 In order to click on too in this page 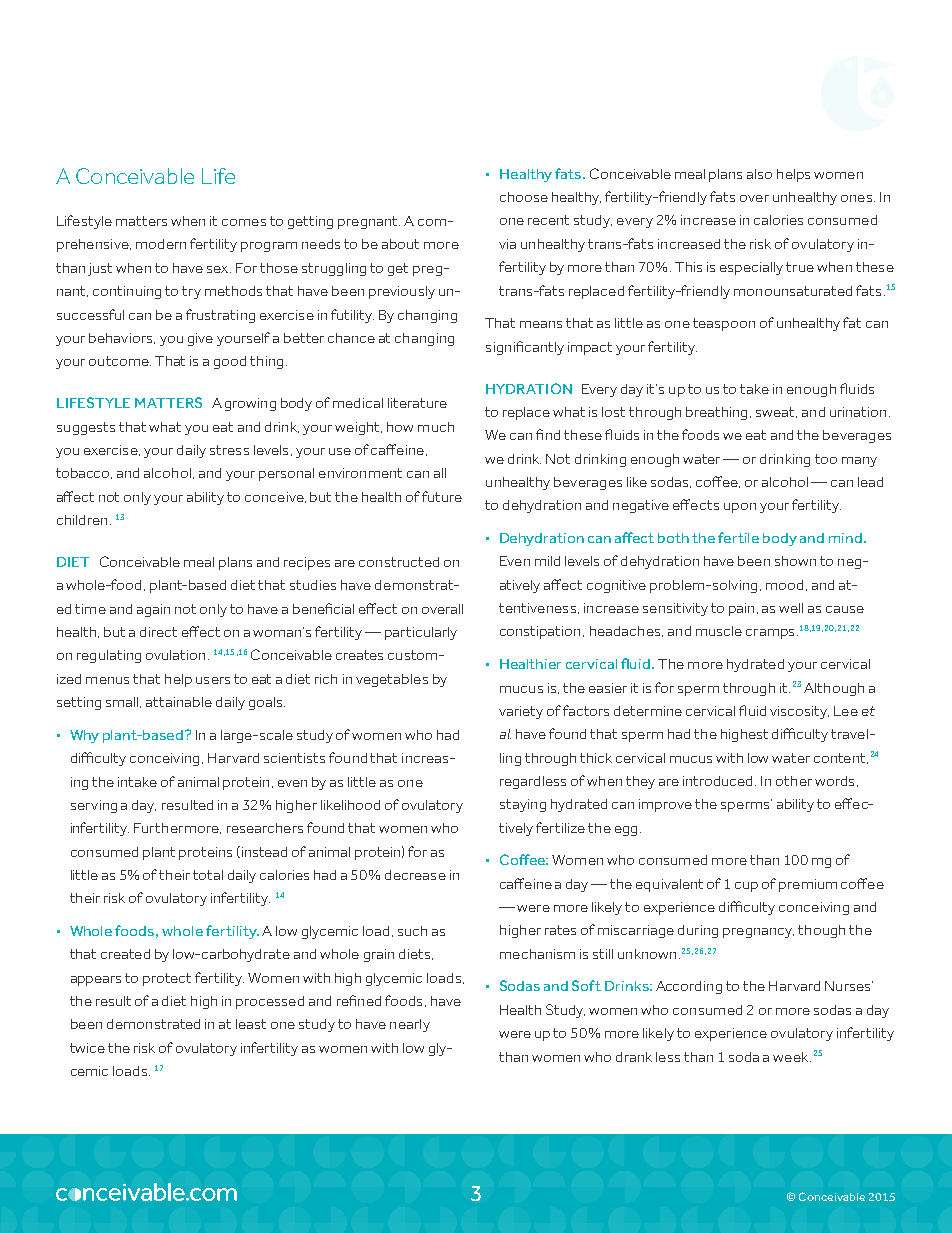, I will do `click(826, 459)`.
